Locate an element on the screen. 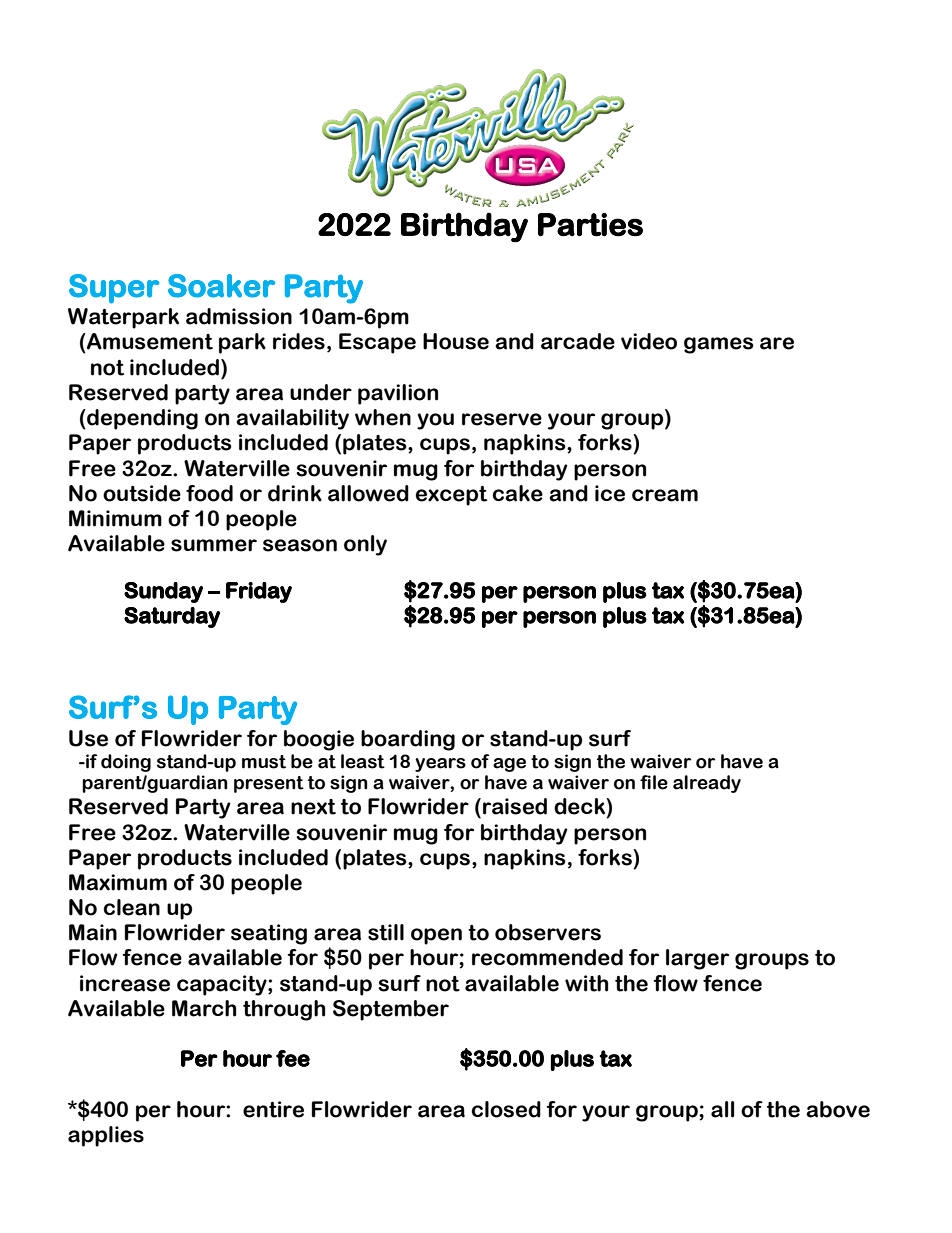  raised is located at coordinates (515, 806).
